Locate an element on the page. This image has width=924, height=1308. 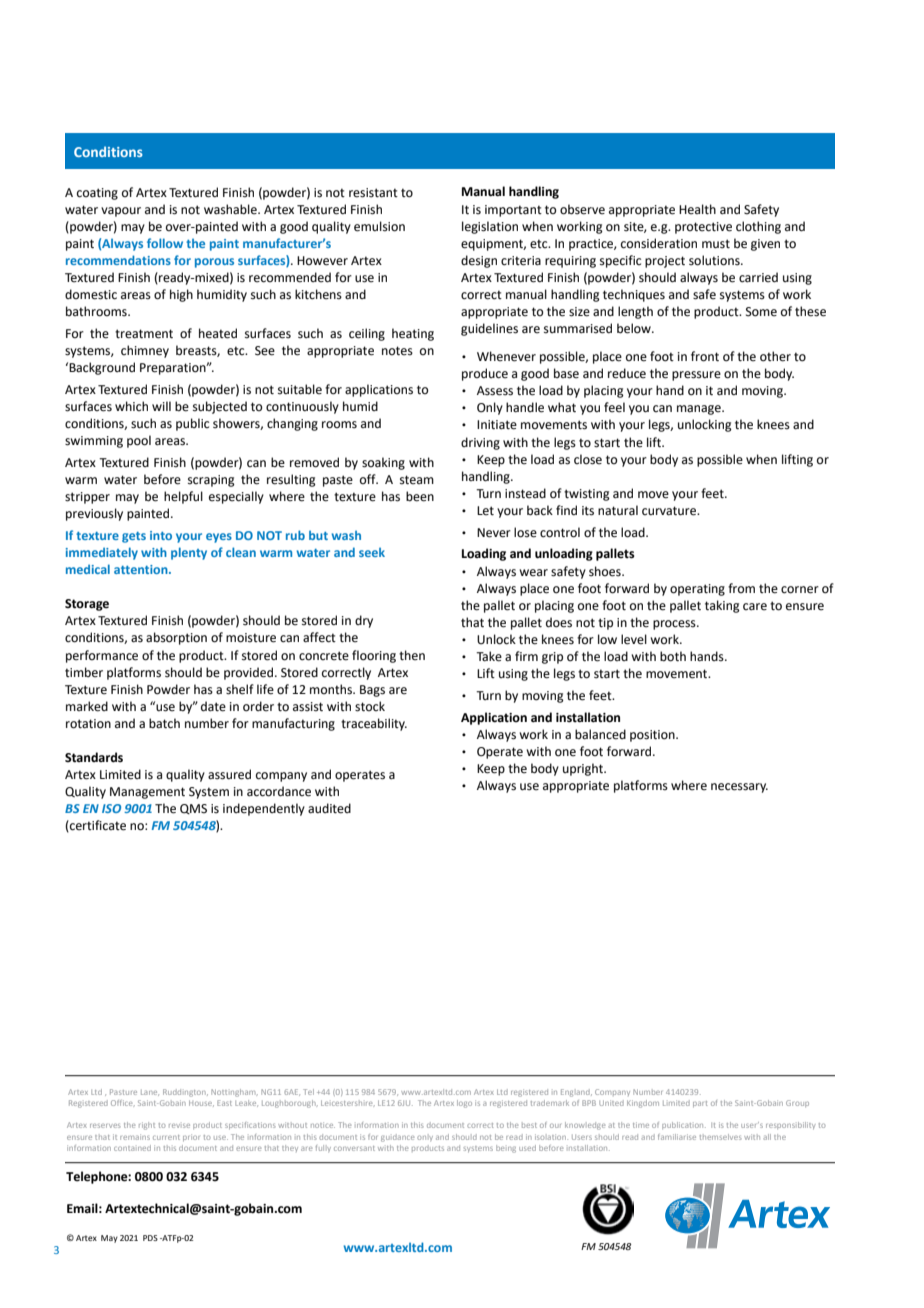
legislation is located at coordinates (490, 227).
